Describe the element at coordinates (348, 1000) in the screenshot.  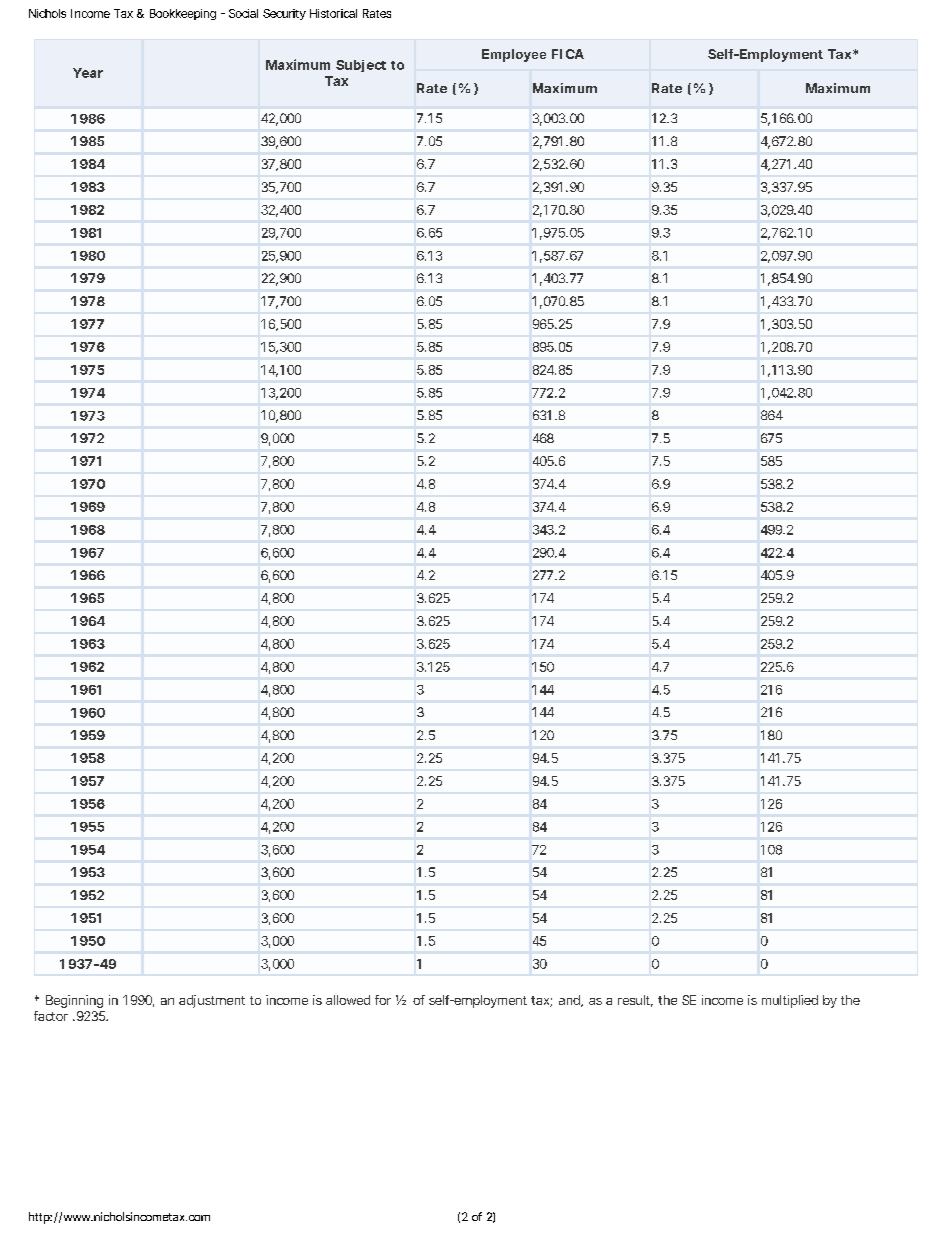
I see `allowed` at that location.
